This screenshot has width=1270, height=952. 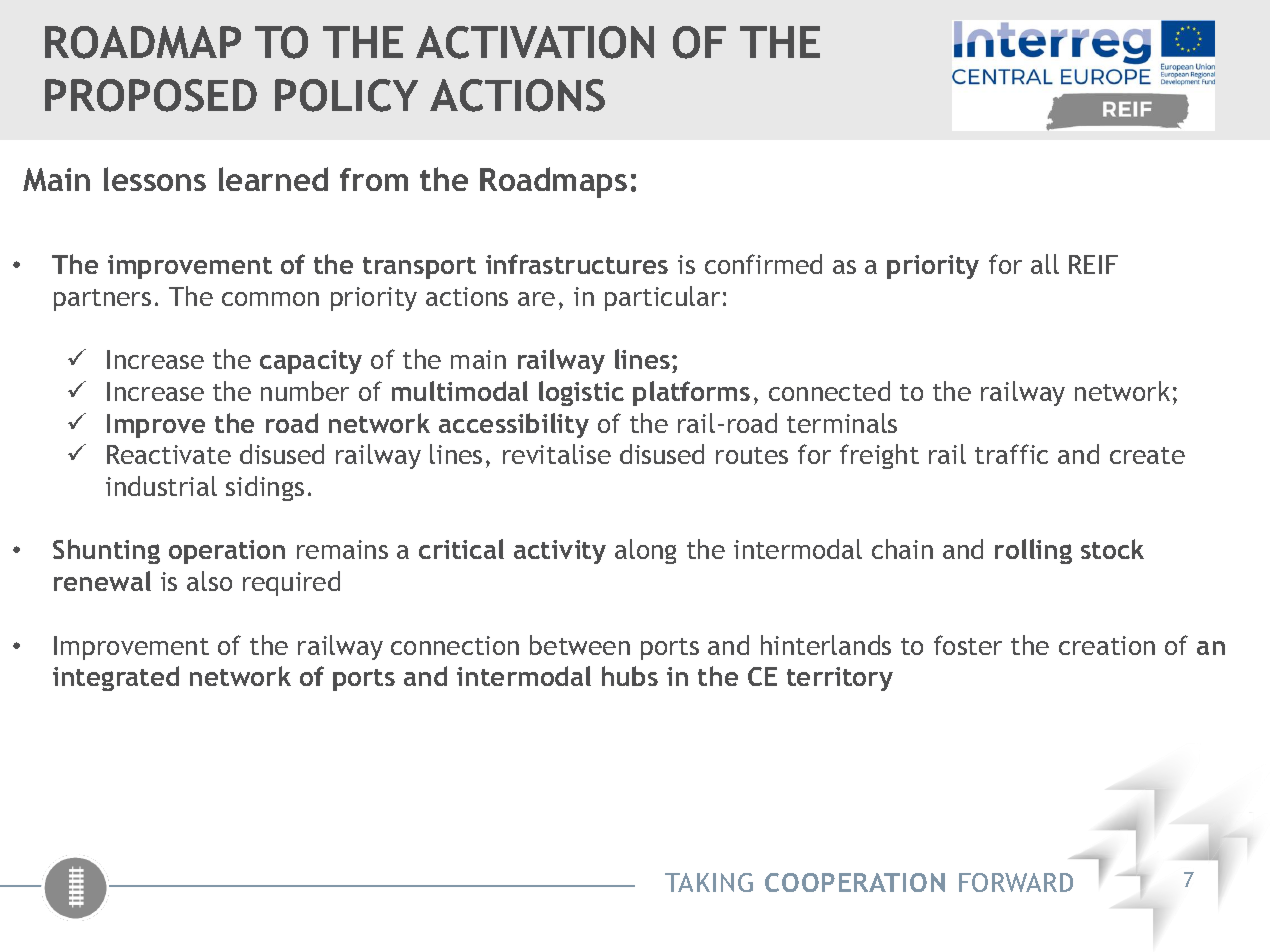 What do you see at coordinates (1045, 264) in the screenshot?
I see `all` at bounding box center [1045, 264].
